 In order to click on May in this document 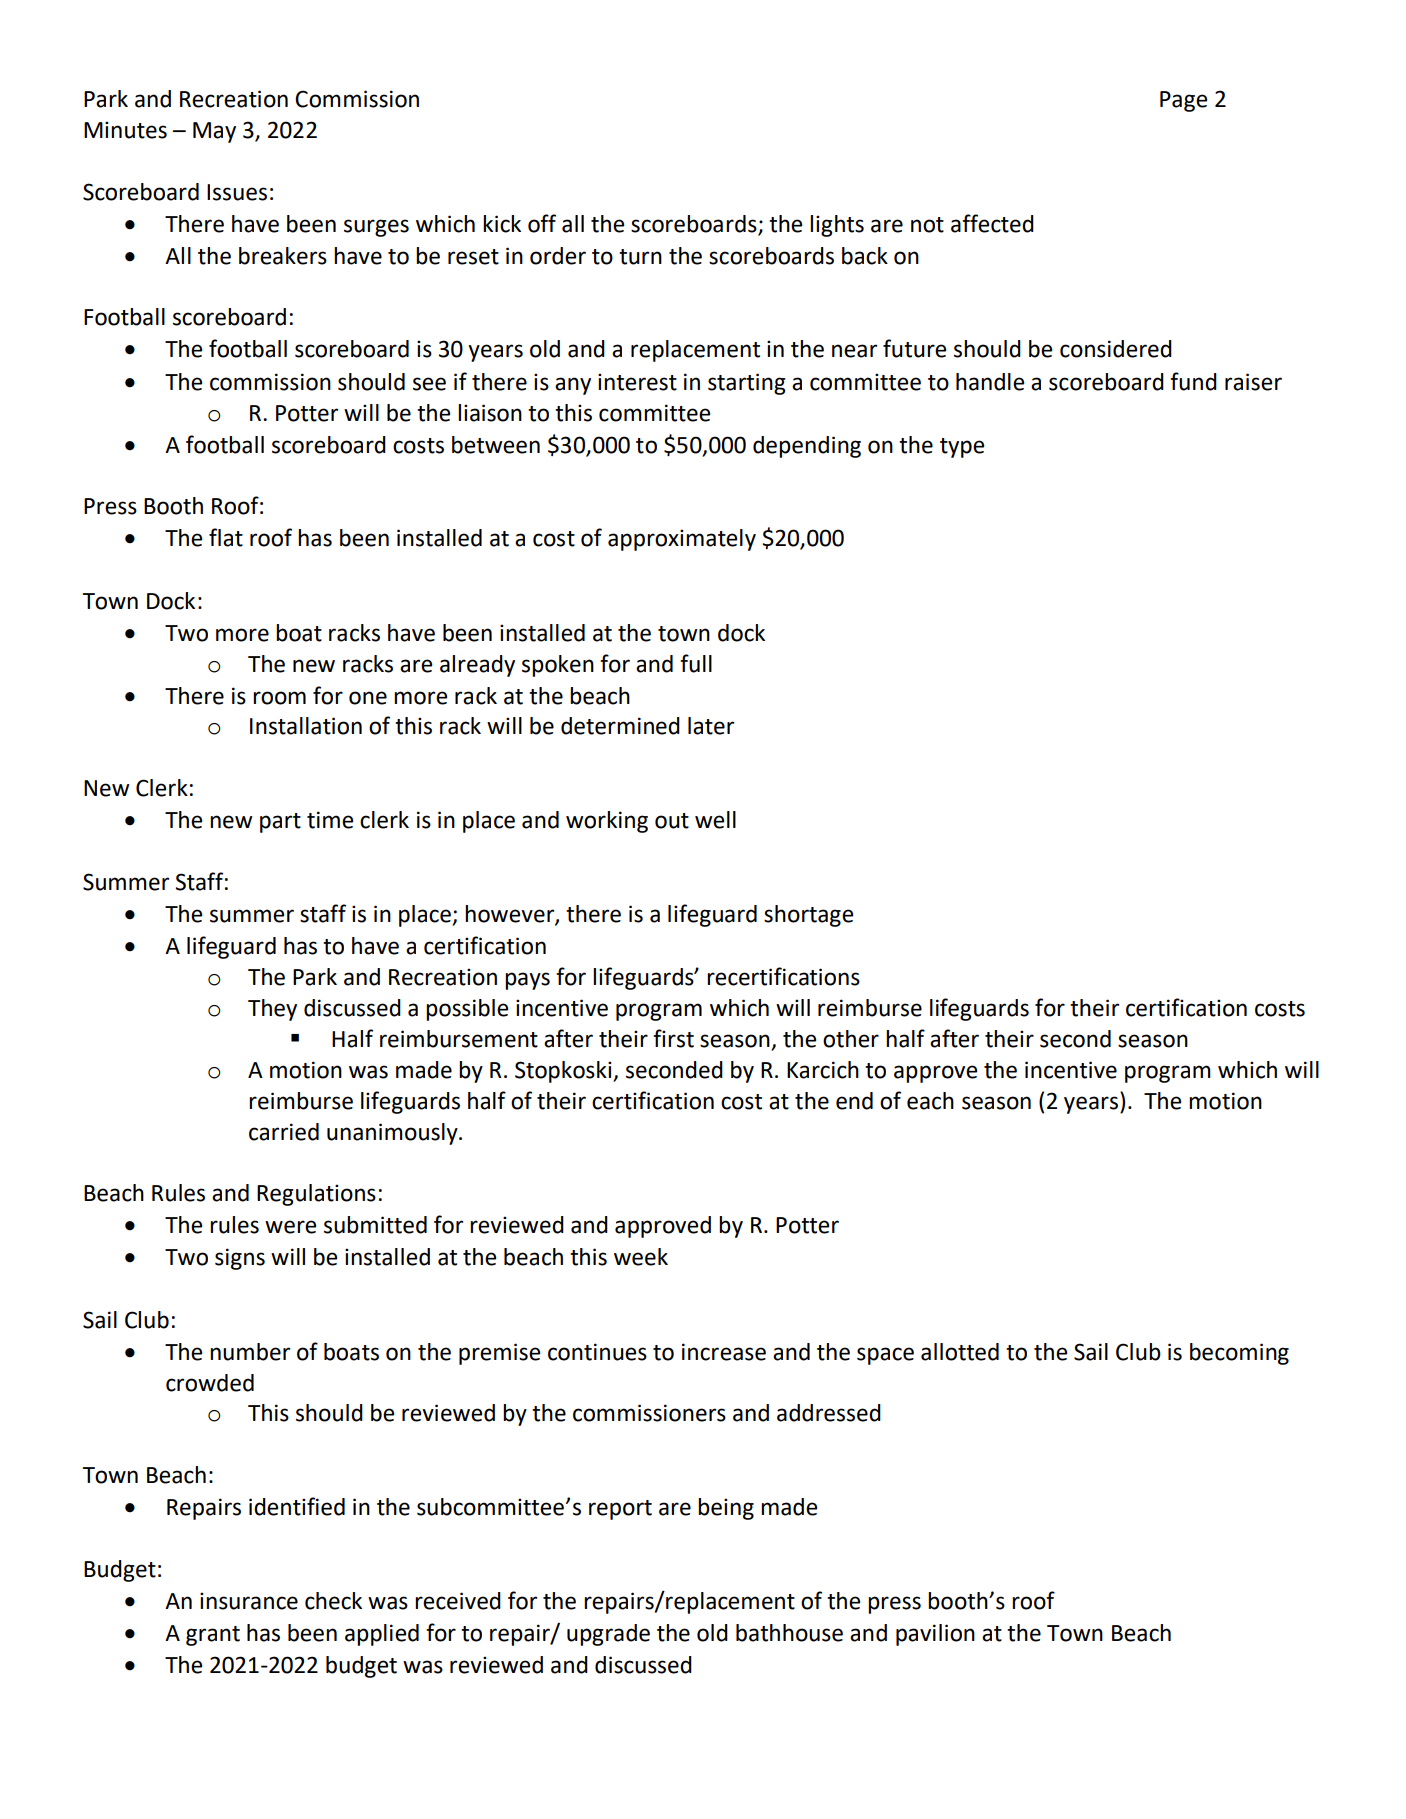, I will do `click(214, 132)`.
